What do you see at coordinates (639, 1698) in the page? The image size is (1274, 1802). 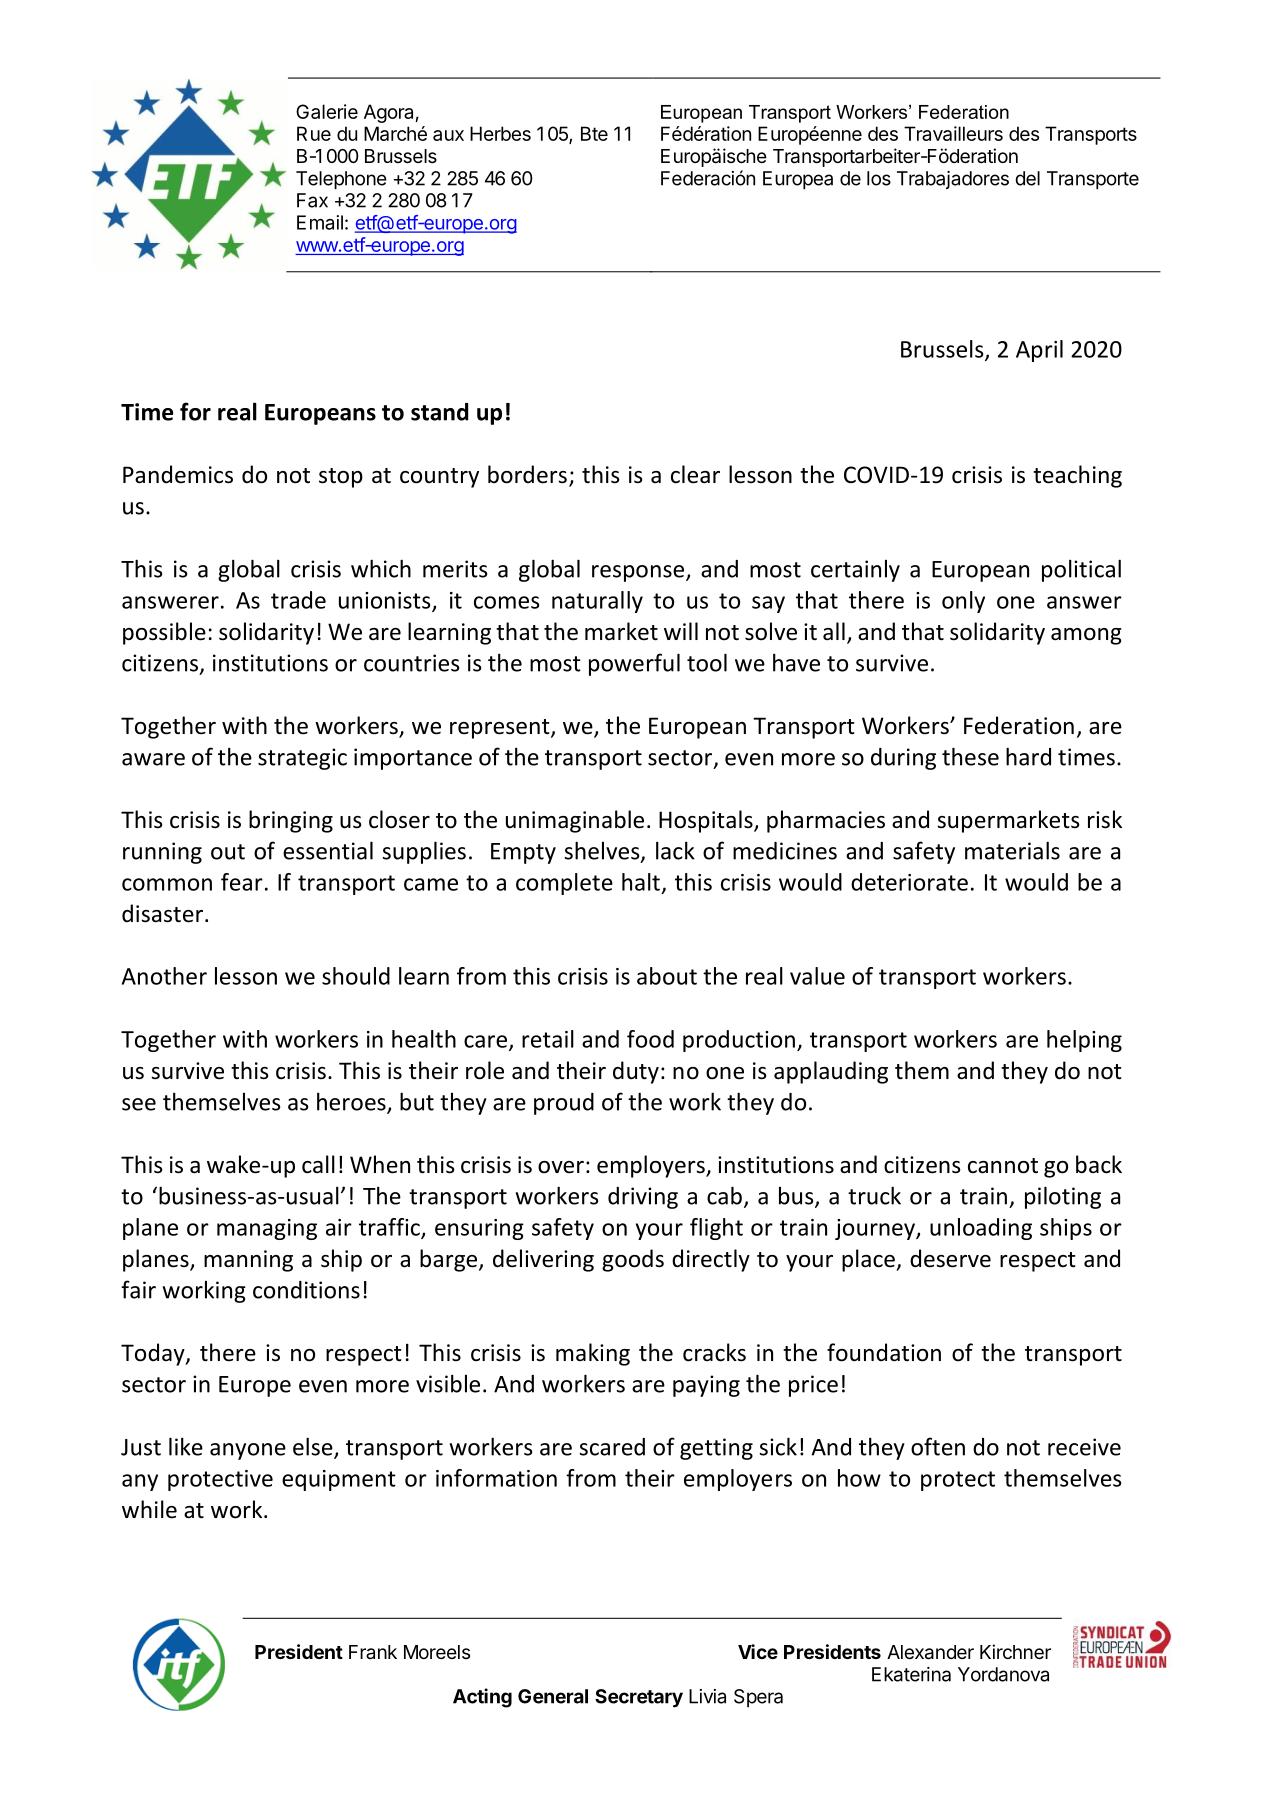 I see `Secretary` at bounding box center [639, 1698].
